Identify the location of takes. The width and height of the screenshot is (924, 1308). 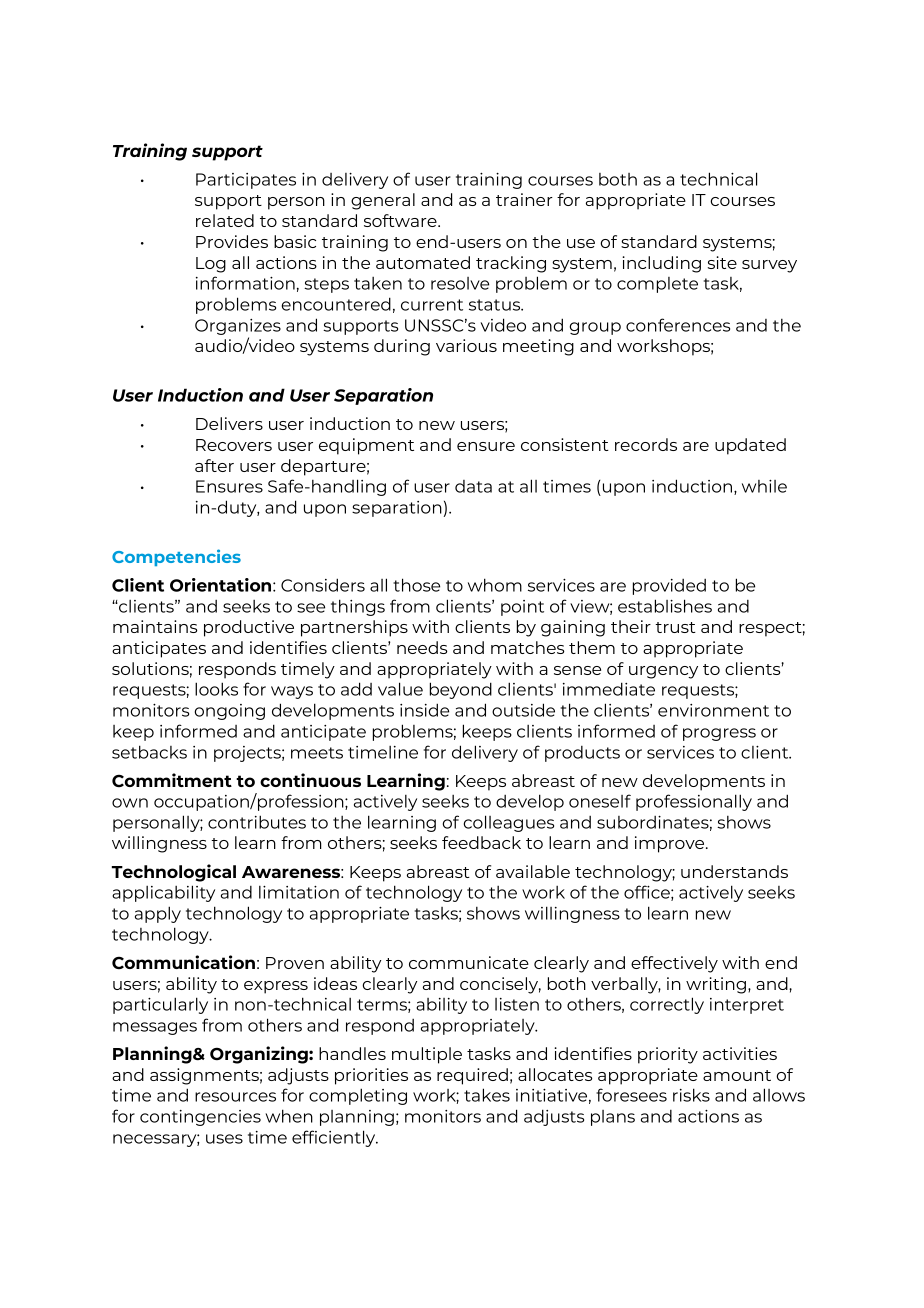
(487, 1095).
